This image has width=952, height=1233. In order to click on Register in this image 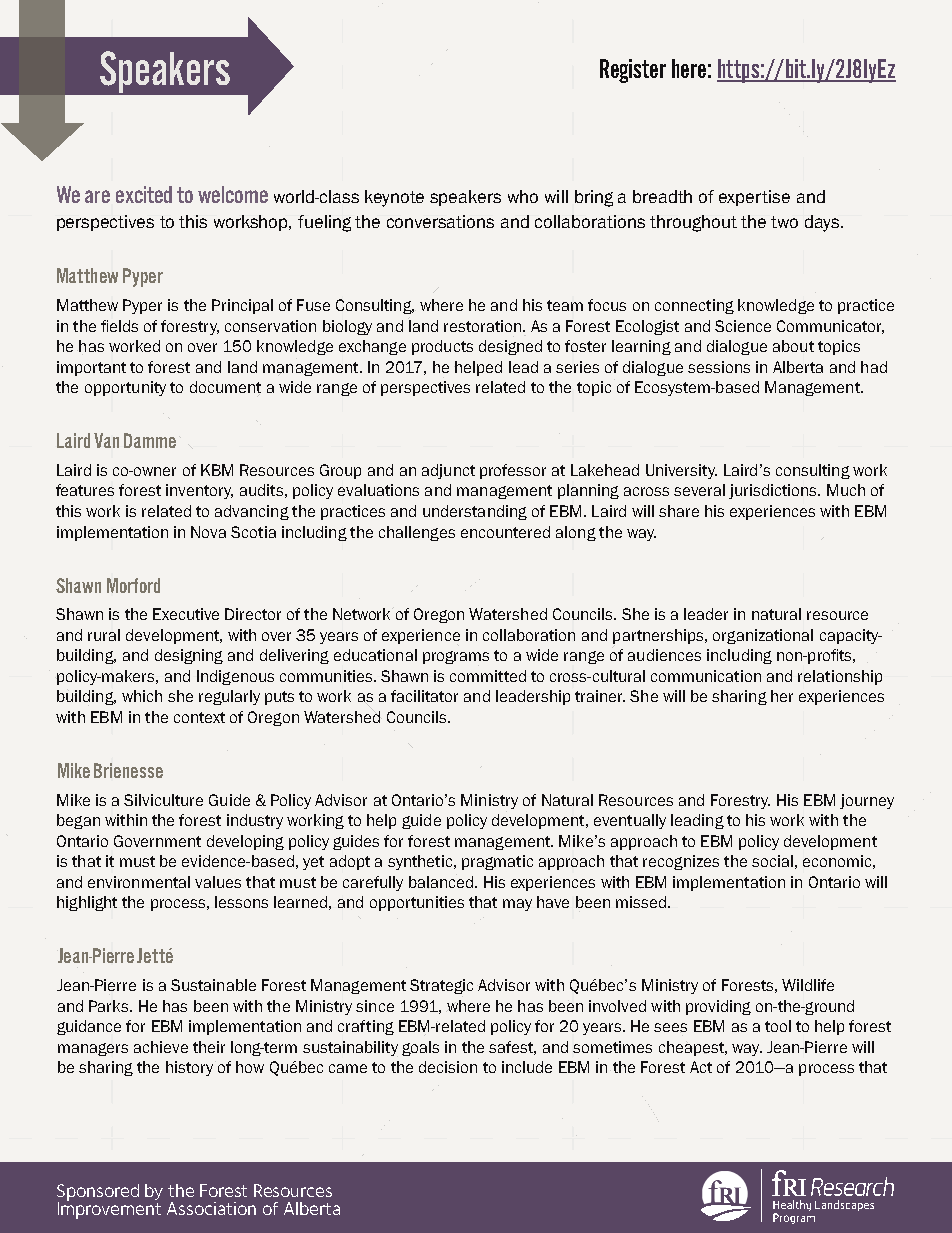, I will do `click(633, 71)`.
